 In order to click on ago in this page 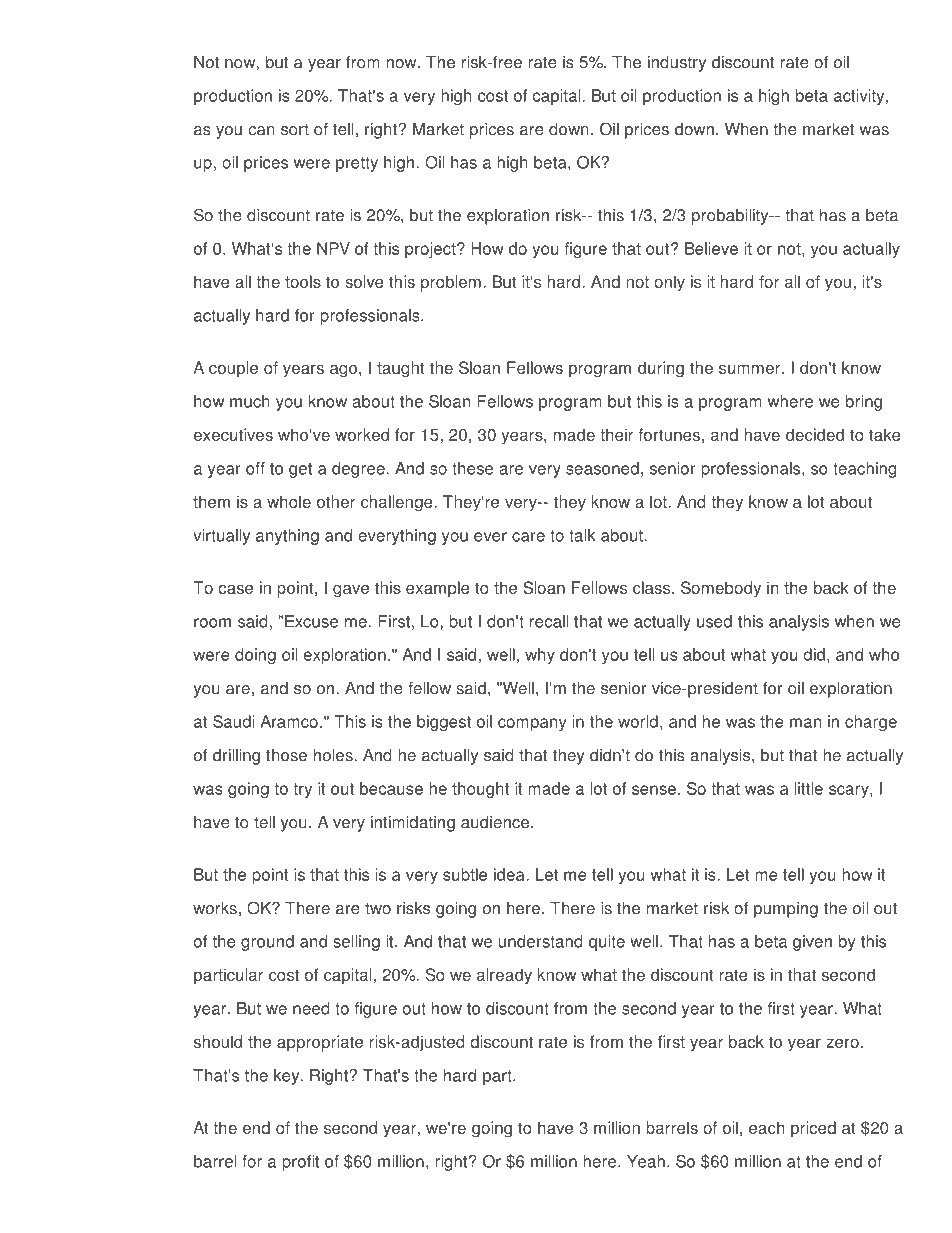, I will do `click(343, 371)`.
